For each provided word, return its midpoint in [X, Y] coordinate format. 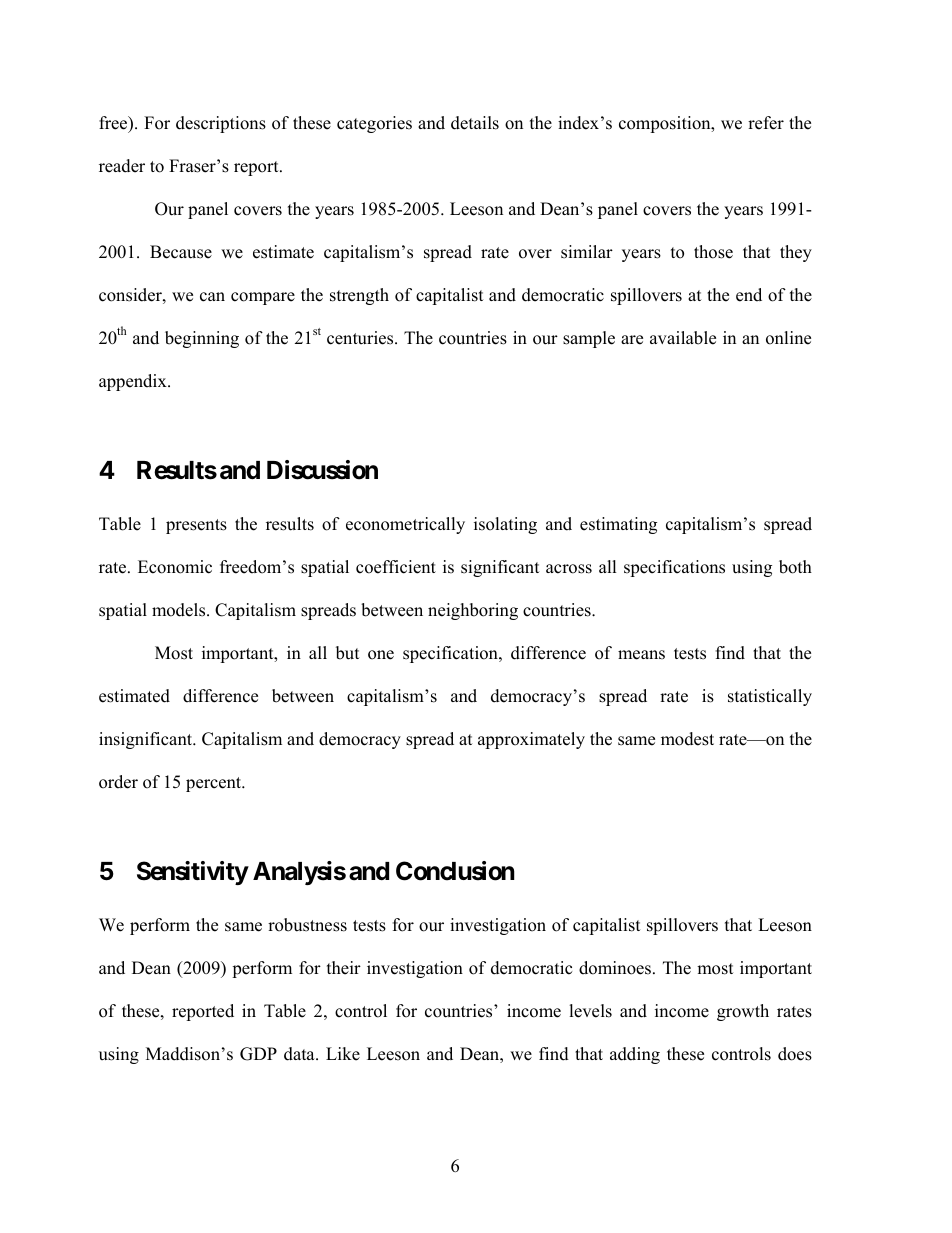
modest [687, 739]
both [795, 567]
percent [215, 784]
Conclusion [455, 871]
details [475, 123]
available [683, 338]
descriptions [221, 124]
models [180, 610]
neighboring [473, 611]
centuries [361, 338]
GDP [258, 1054]
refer [766, 123]
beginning [202, 339]
